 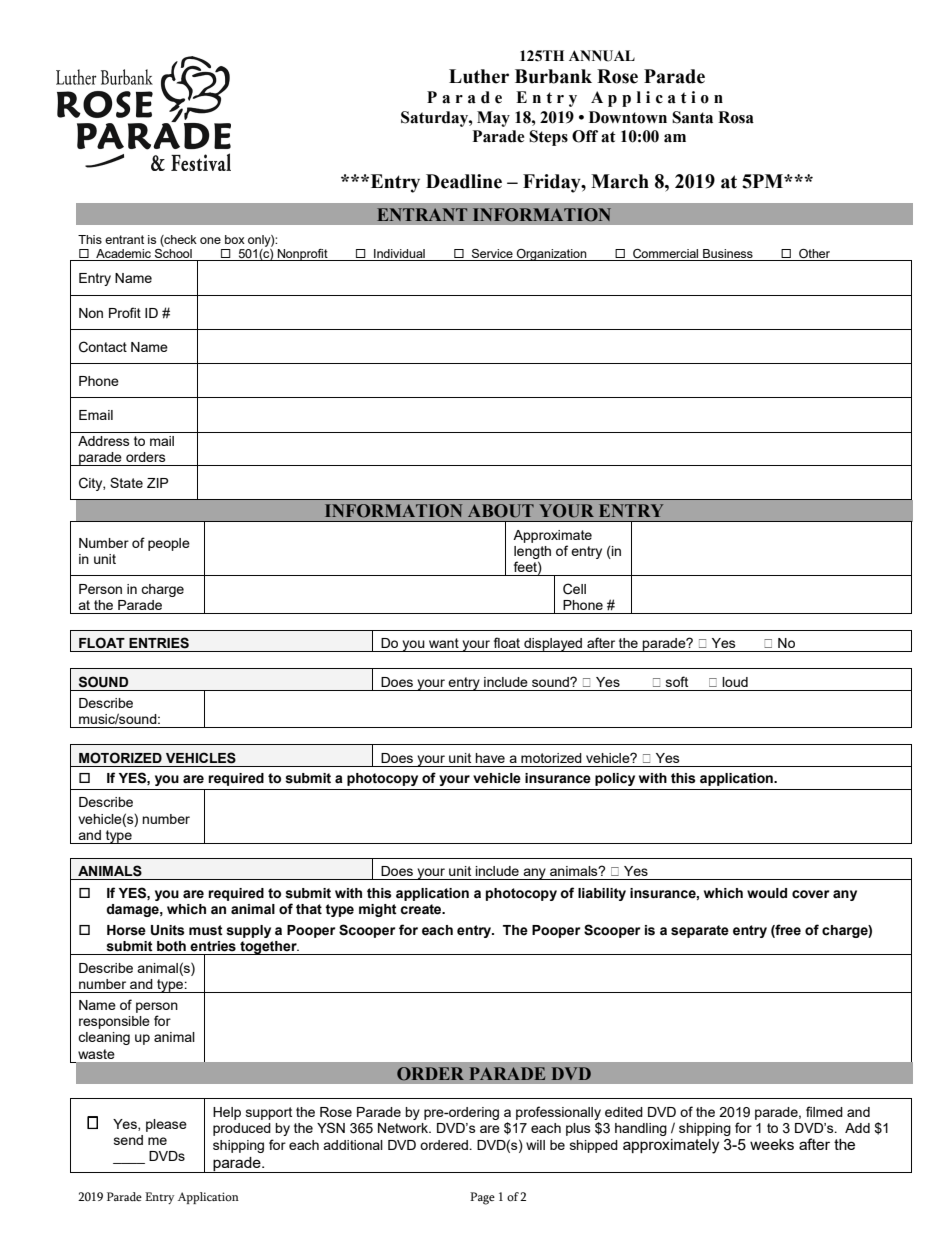 What do you see at coordinates (767, 893) in the page?
I see `would` at bounding box center [767, 893].
